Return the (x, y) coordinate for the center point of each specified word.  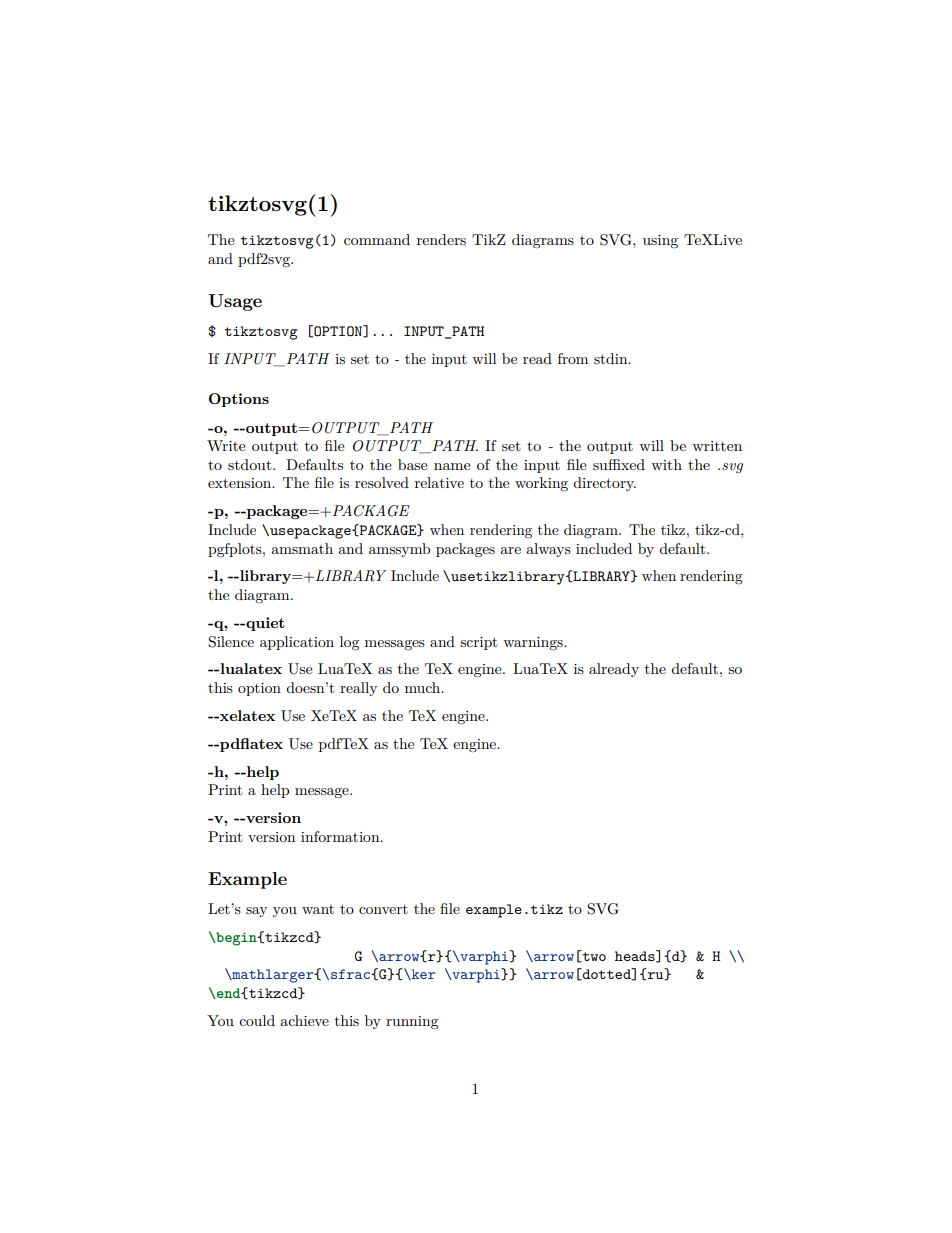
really (358, 689)
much (424, 687)
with (666, 464)
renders (441, 239)
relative (439, 482)
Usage (235, 302)
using (660, 242)
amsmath (302, 548)
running (412, 1023)
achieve (304, 1020)
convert (383, 909)
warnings (534, 643)
